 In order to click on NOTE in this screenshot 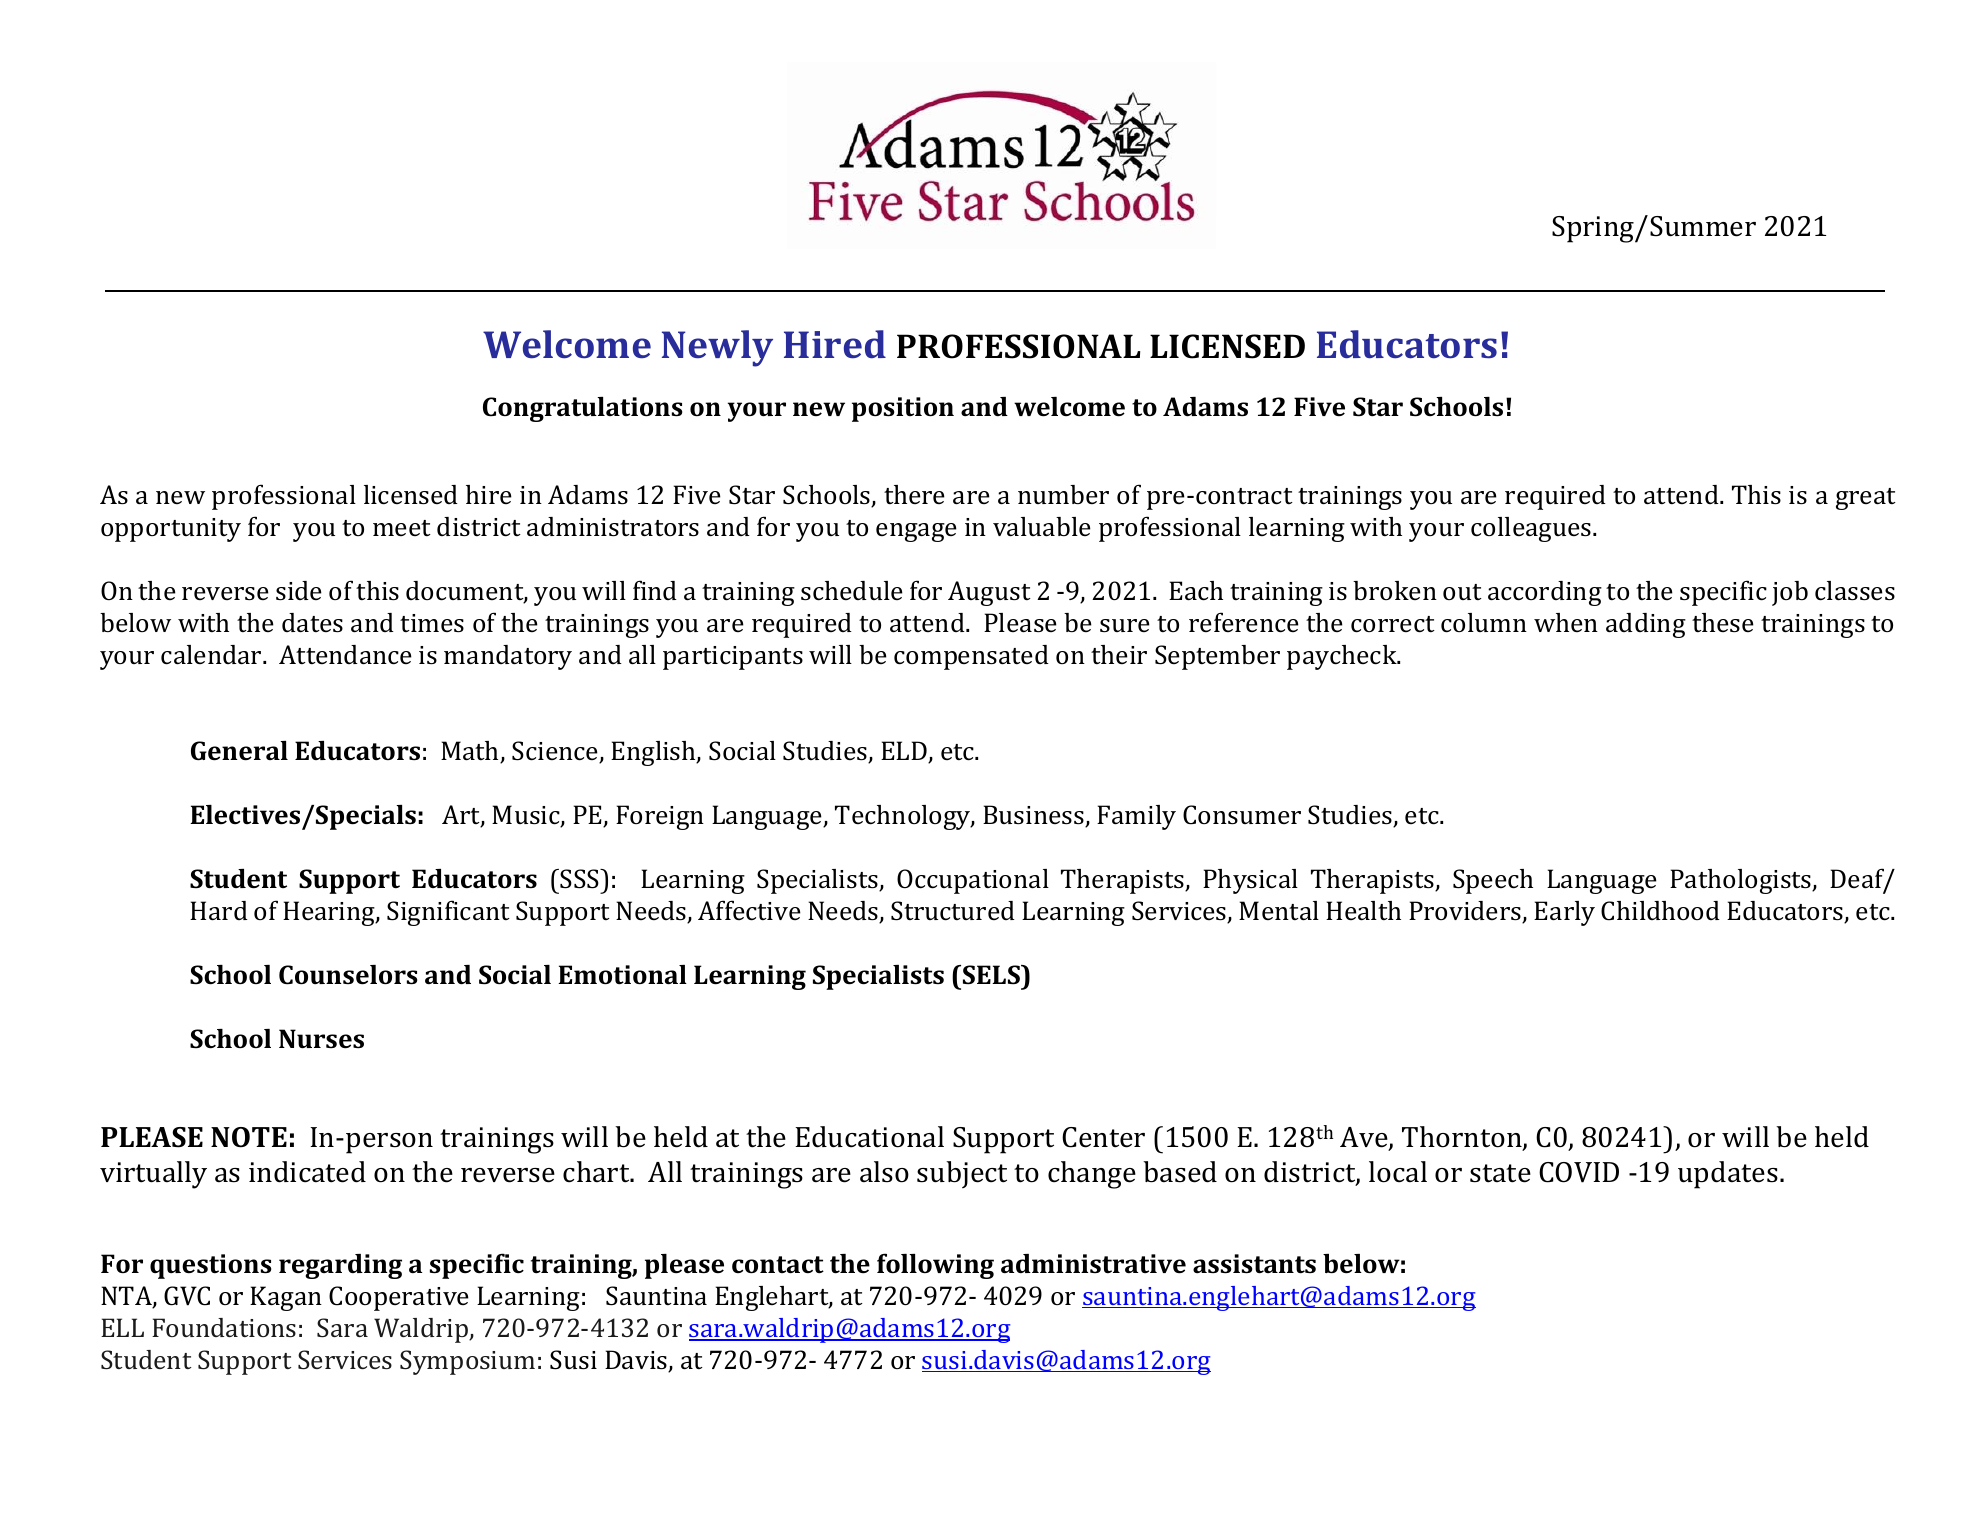, I will do `click(249, 1137)`.
